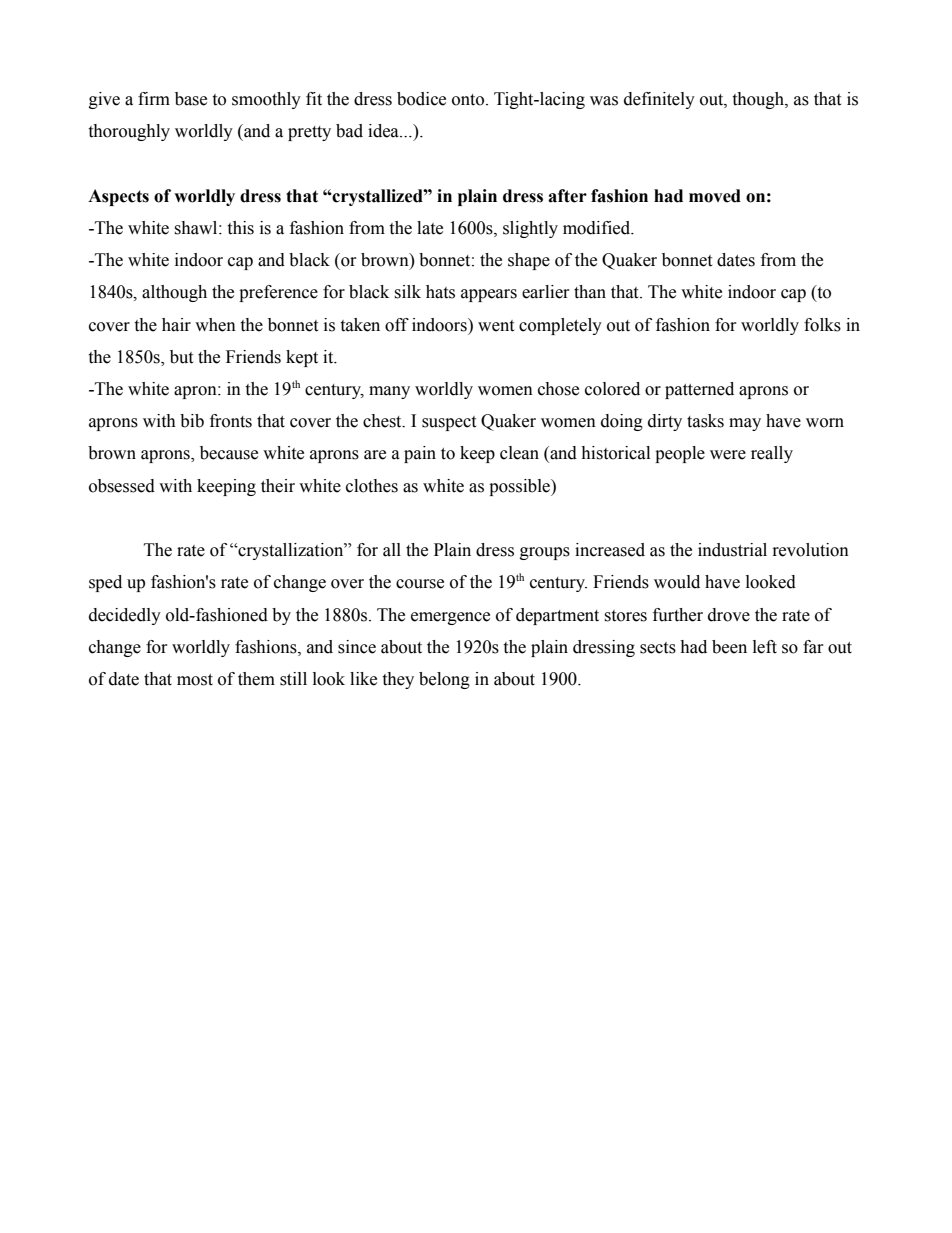  Describe the element at coordinates (659, 100) in the screenshot. I see `definitely` at that location.
